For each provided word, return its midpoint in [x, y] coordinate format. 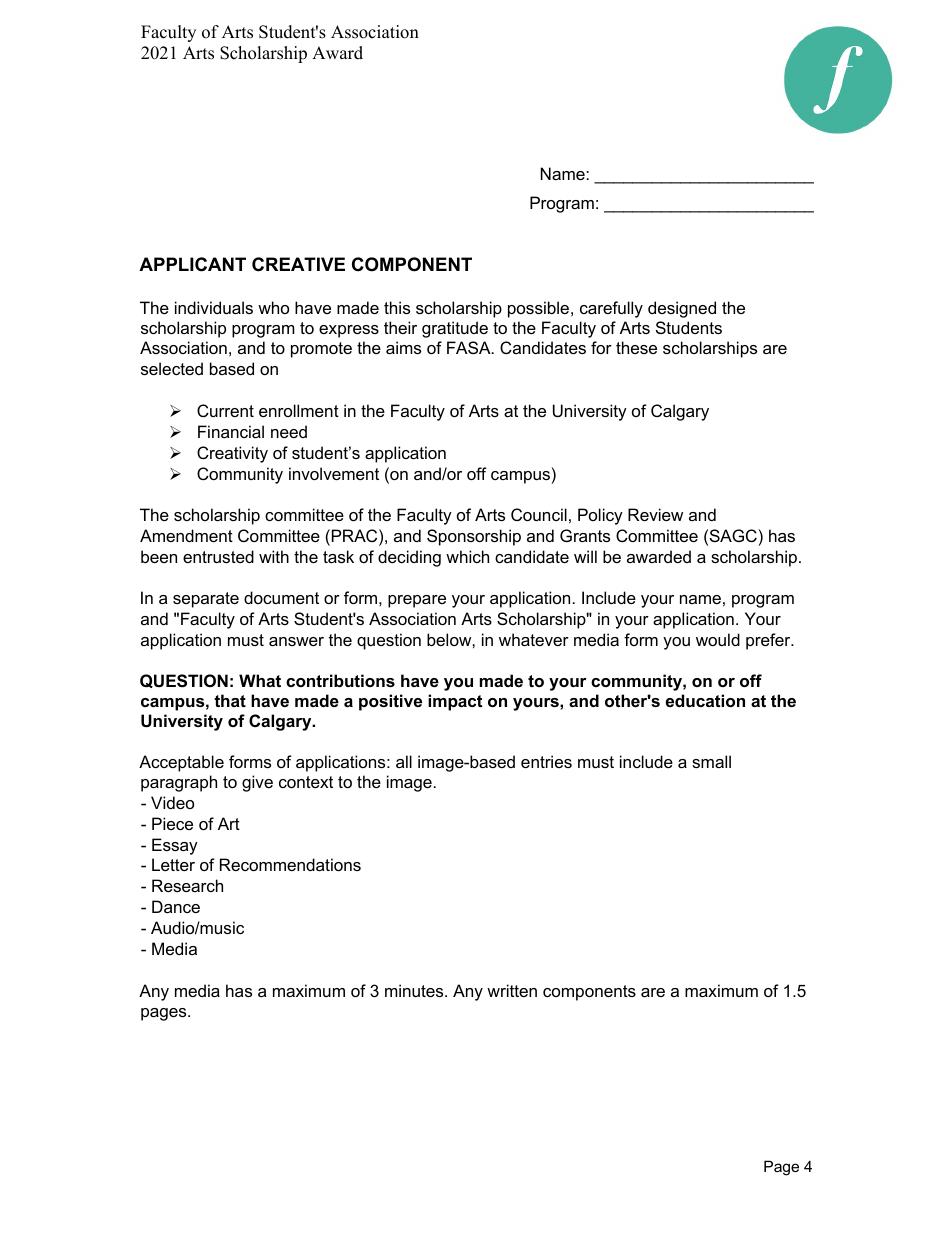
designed [682, 309]
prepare [417, 601]
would [718, 639]
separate [206, 600]
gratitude [455, 329]
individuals [214, 307]
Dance [176, 906]
